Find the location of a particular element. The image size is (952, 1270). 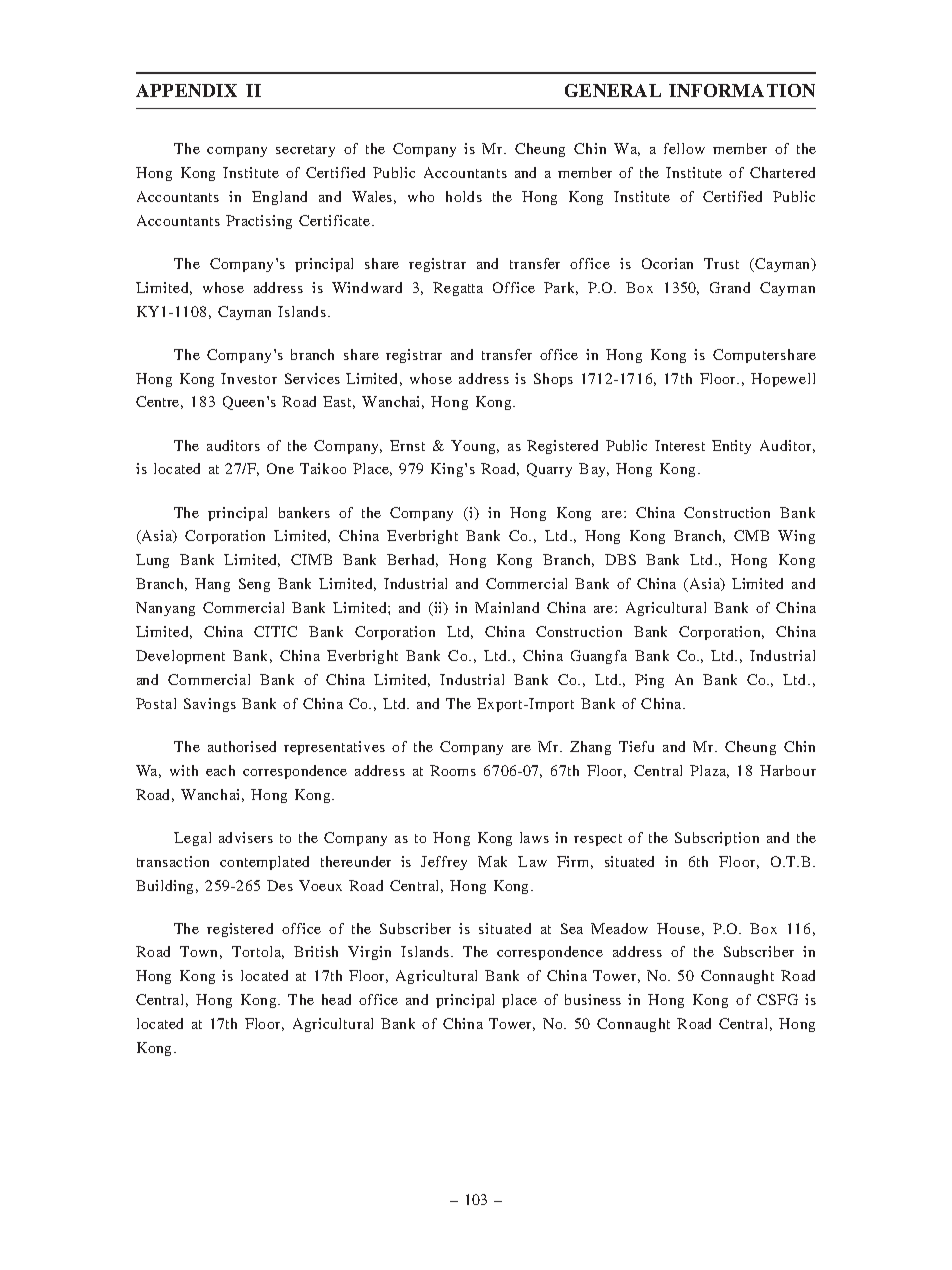

APPENDIX is located at coordinates (186, 90).
